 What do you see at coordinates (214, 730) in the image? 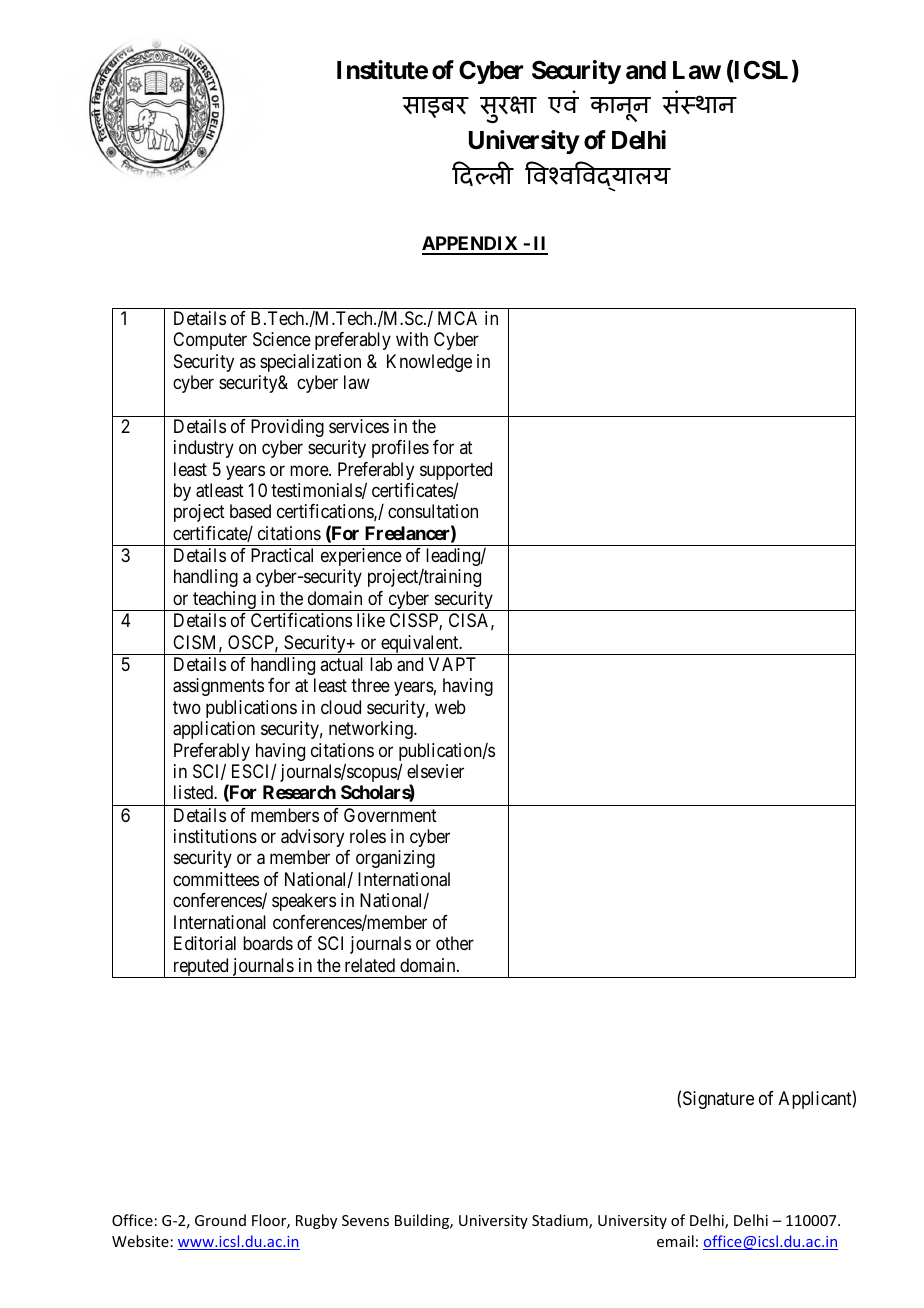
I see `application` at bounding box center [214, 730].
